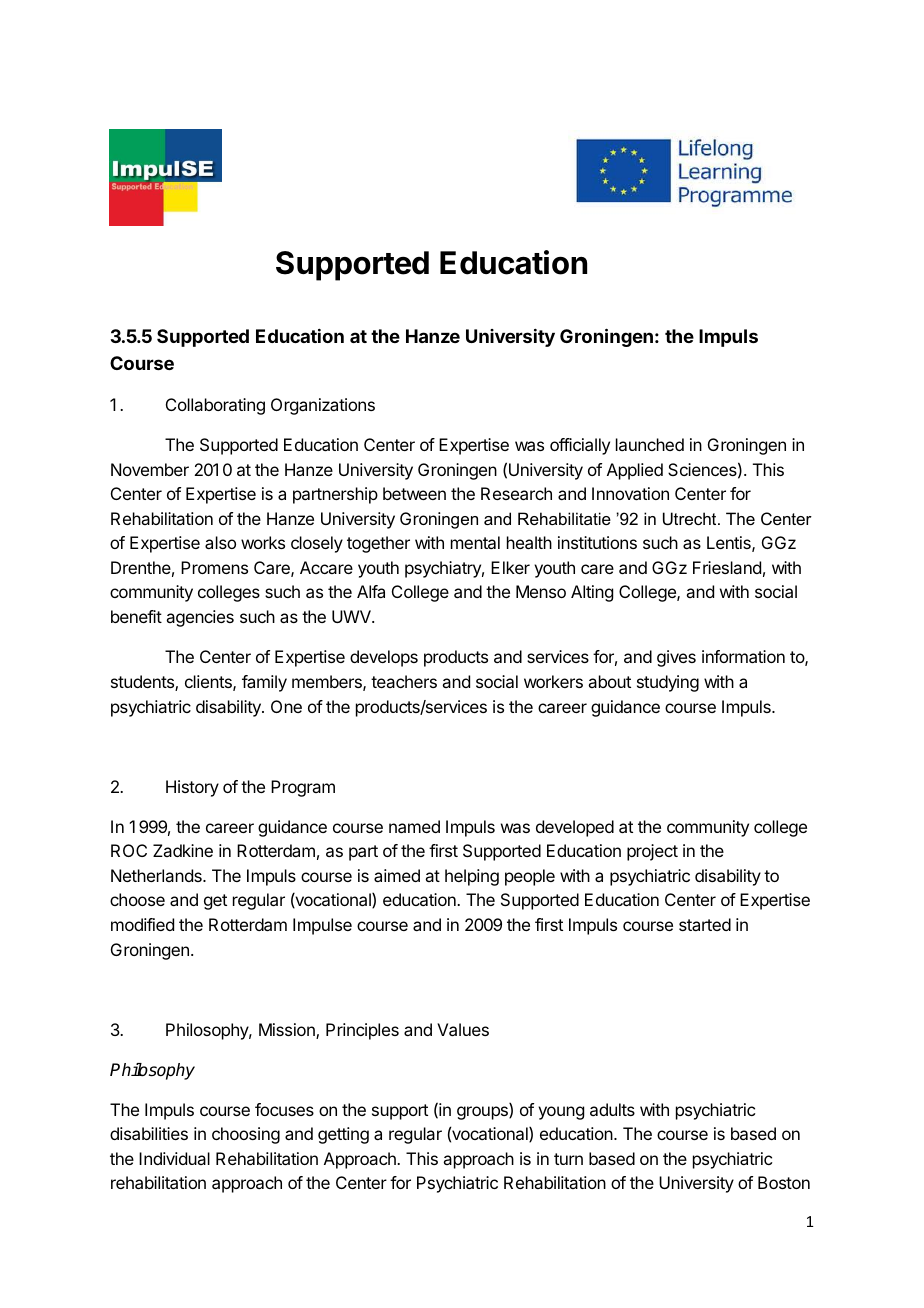 This screenshot has width=924, height=1308. What do you see at coordinates (472, 877) in the screenshot?
I see `helping` at bounding box center [472, 877].
